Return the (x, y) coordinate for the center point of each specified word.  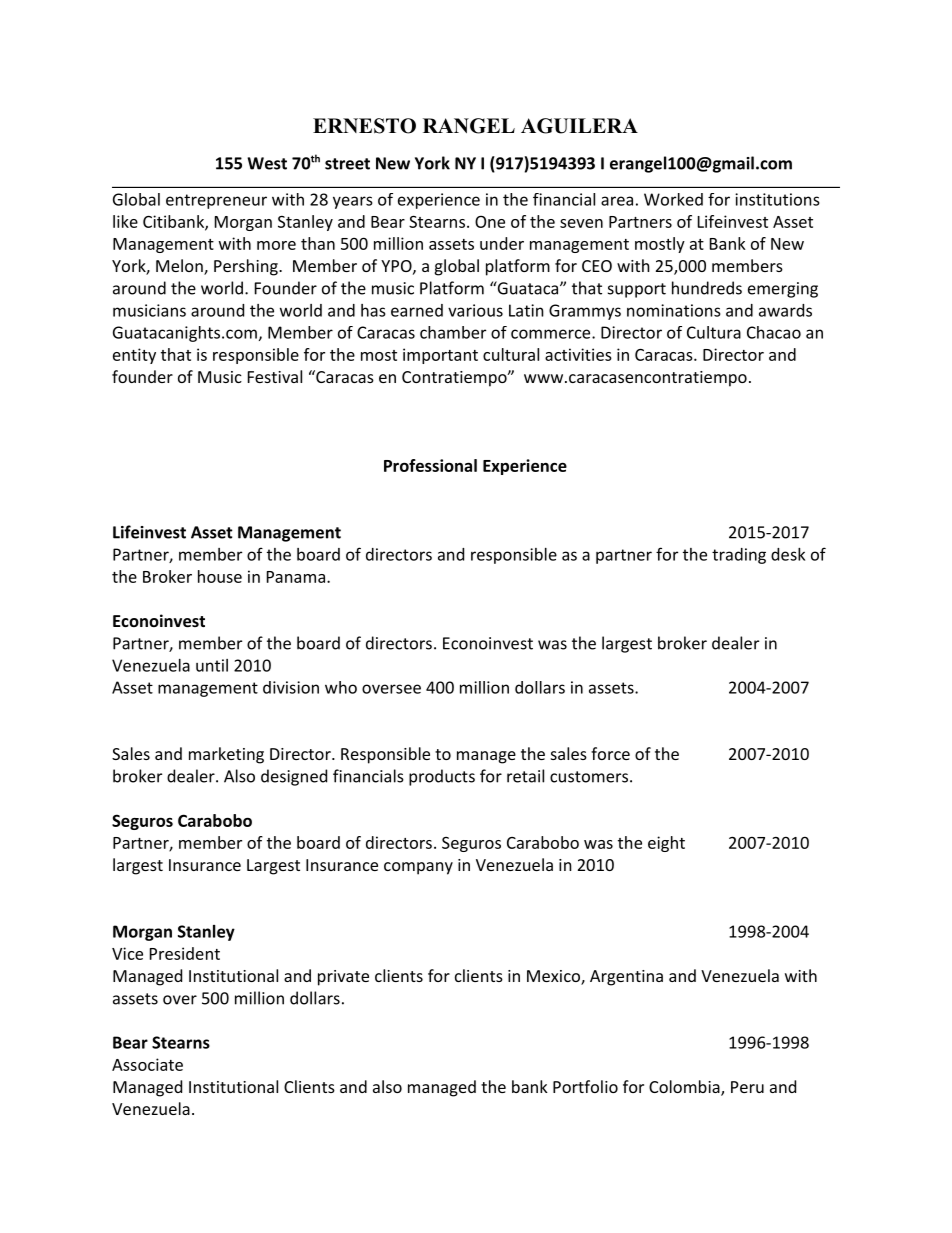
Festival (275, 376)
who (341, 687)
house (220, 576)
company (418, 868)
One (490, 221)
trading (739, 556)
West (267, 163)
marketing (226, 755)
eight (666, 844)
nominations (674, 310)
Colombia (684, 1086)
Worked (673, 199)
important (440, 356)
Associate (147, 1064)
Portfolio (585, 1086)
